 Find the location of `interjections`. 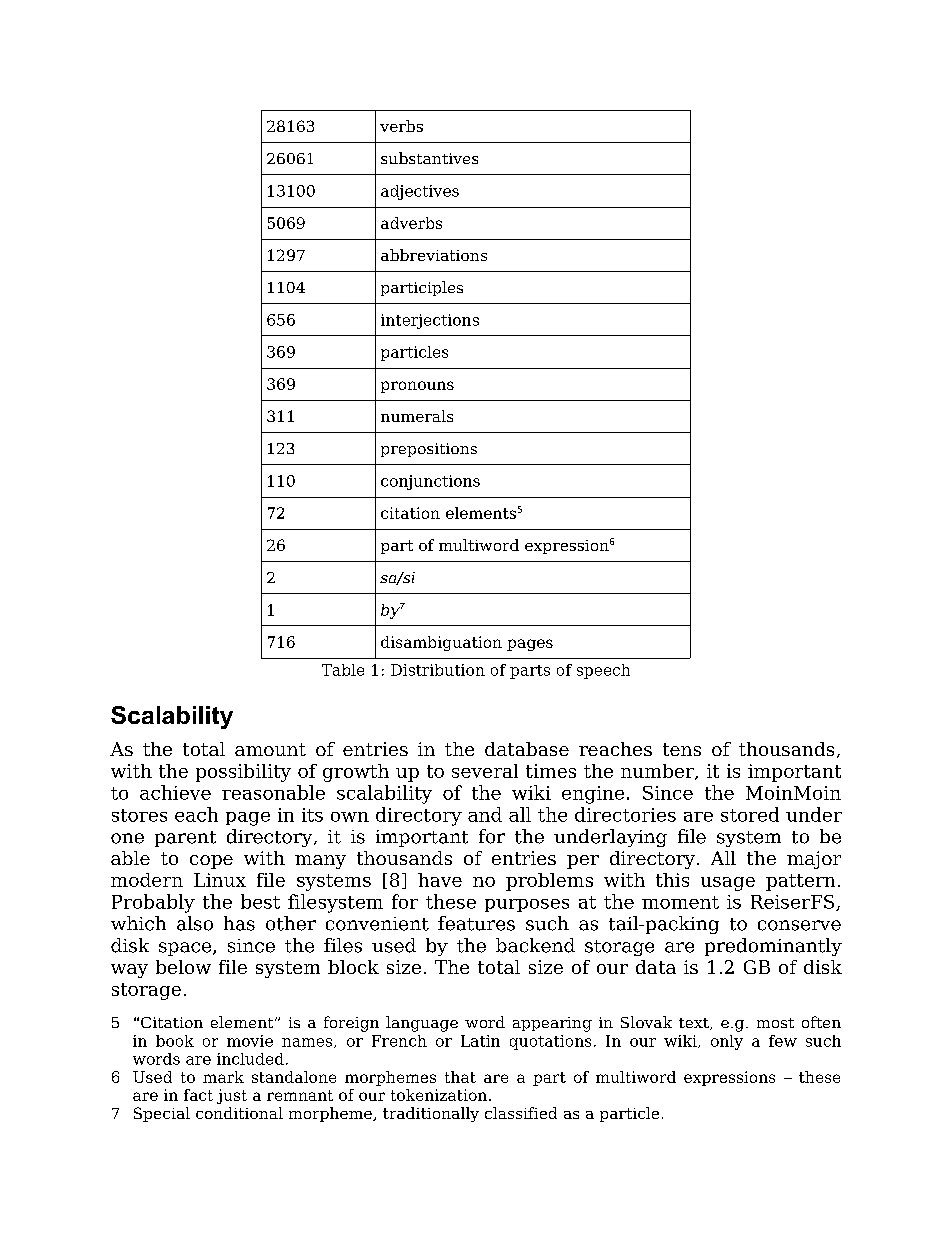

interjections is located at coordinates (430, 321).
